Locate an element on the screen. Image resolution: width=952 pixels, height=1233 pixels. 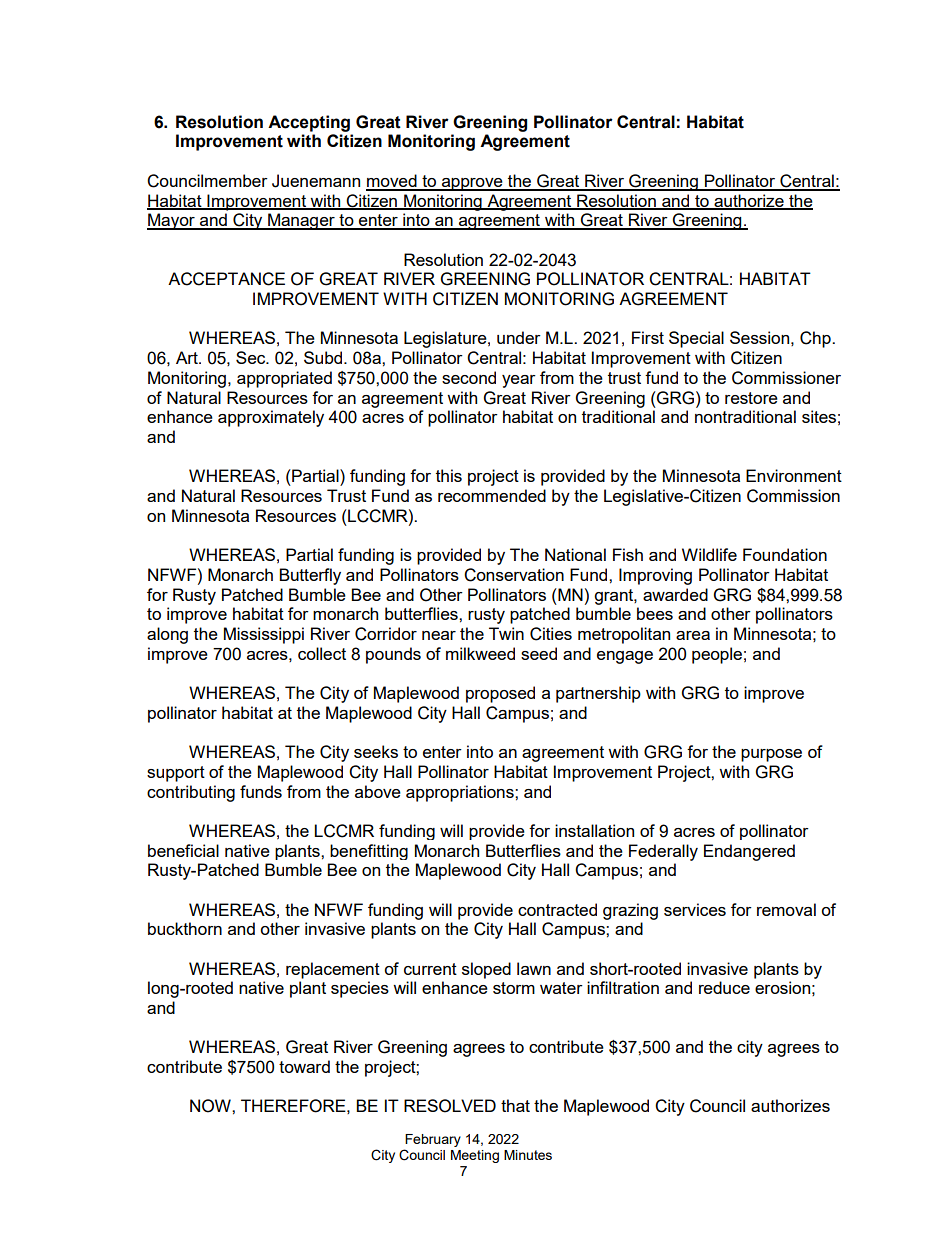
Twin is located at coordinates (506, 633).
